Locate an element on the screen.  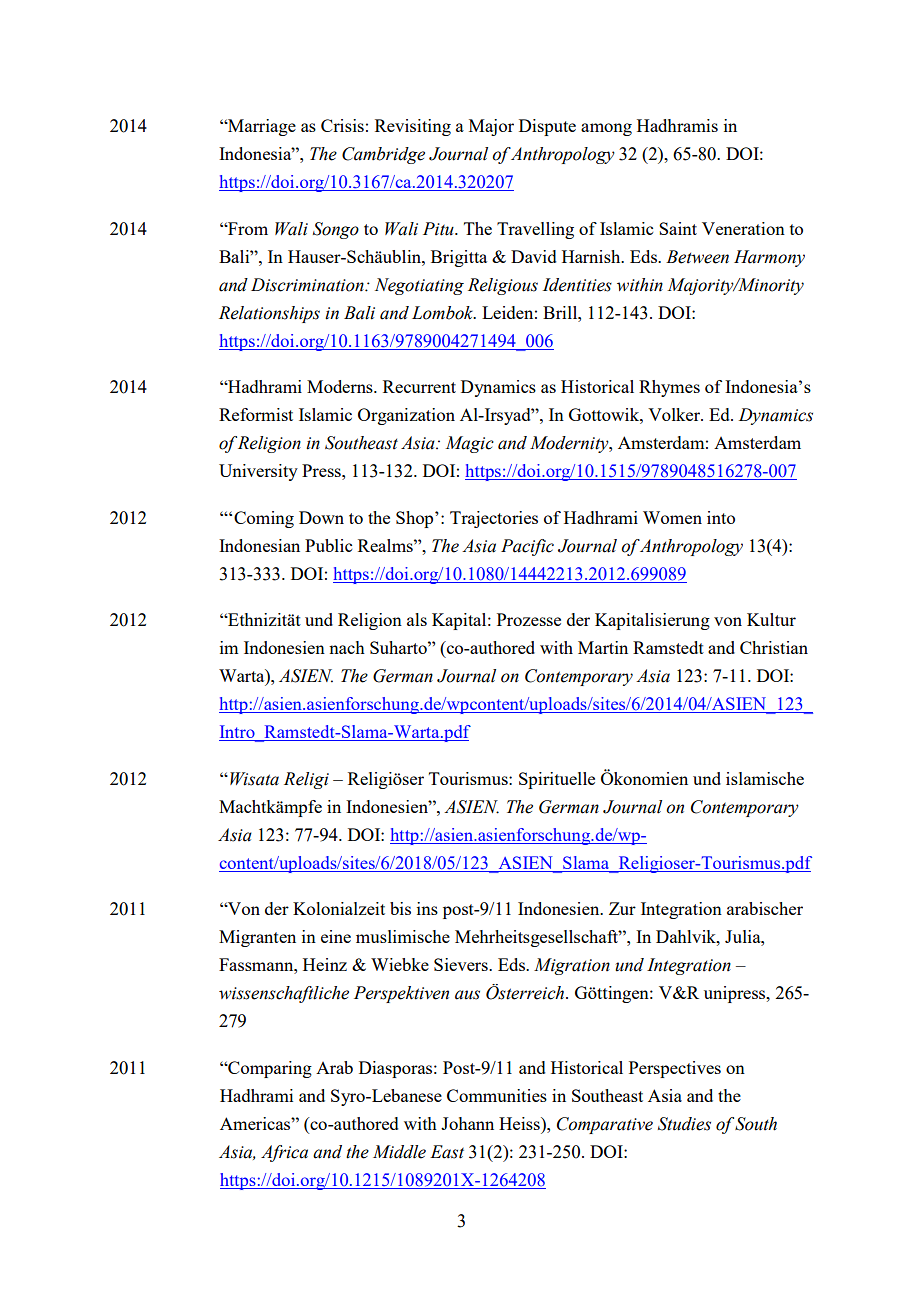
Dispute is located at coordinates (547, 127).
